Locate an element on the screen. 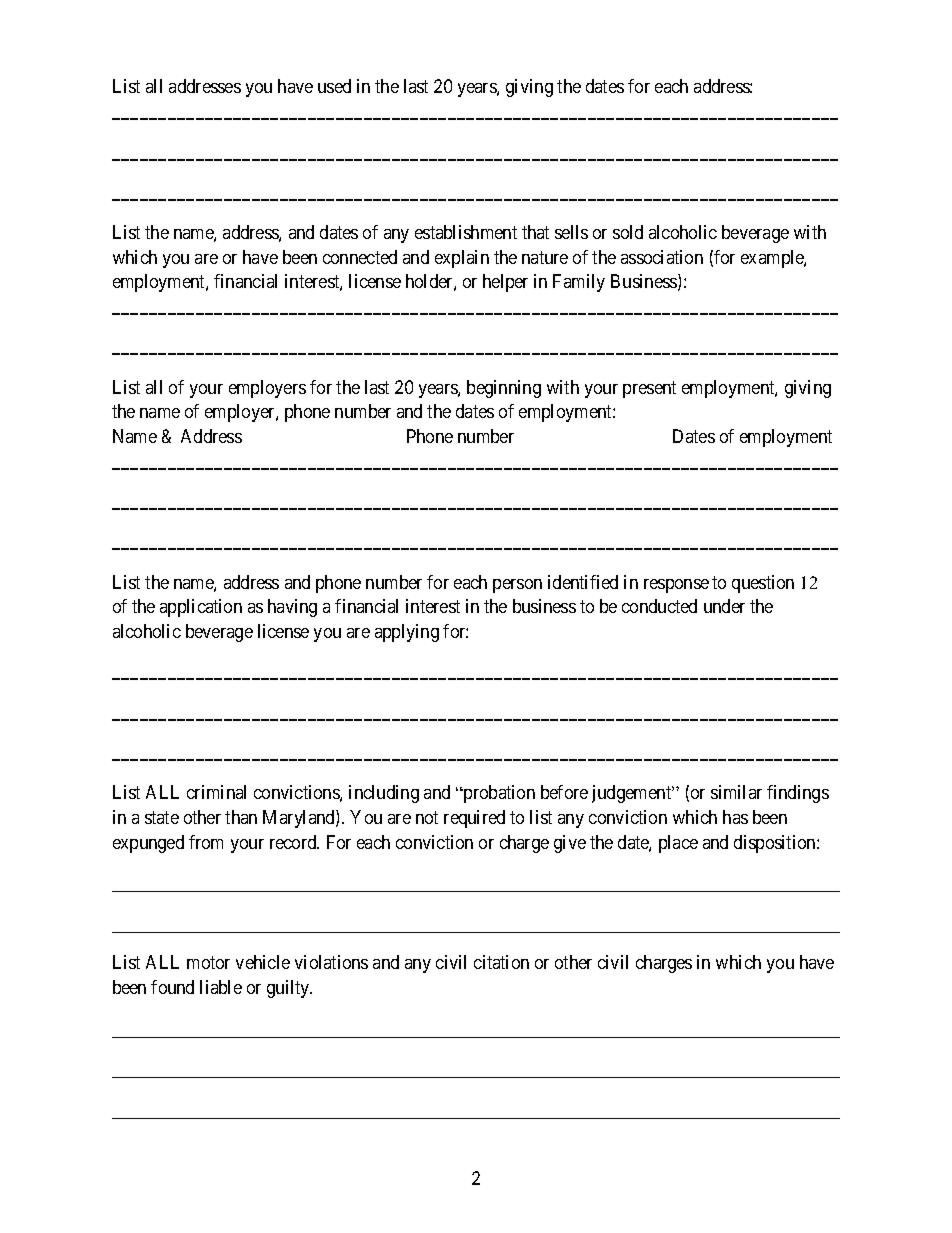 Image resolution: width=952 pixels, height=1233 pixels. place is located at coordinates (678, 844).
